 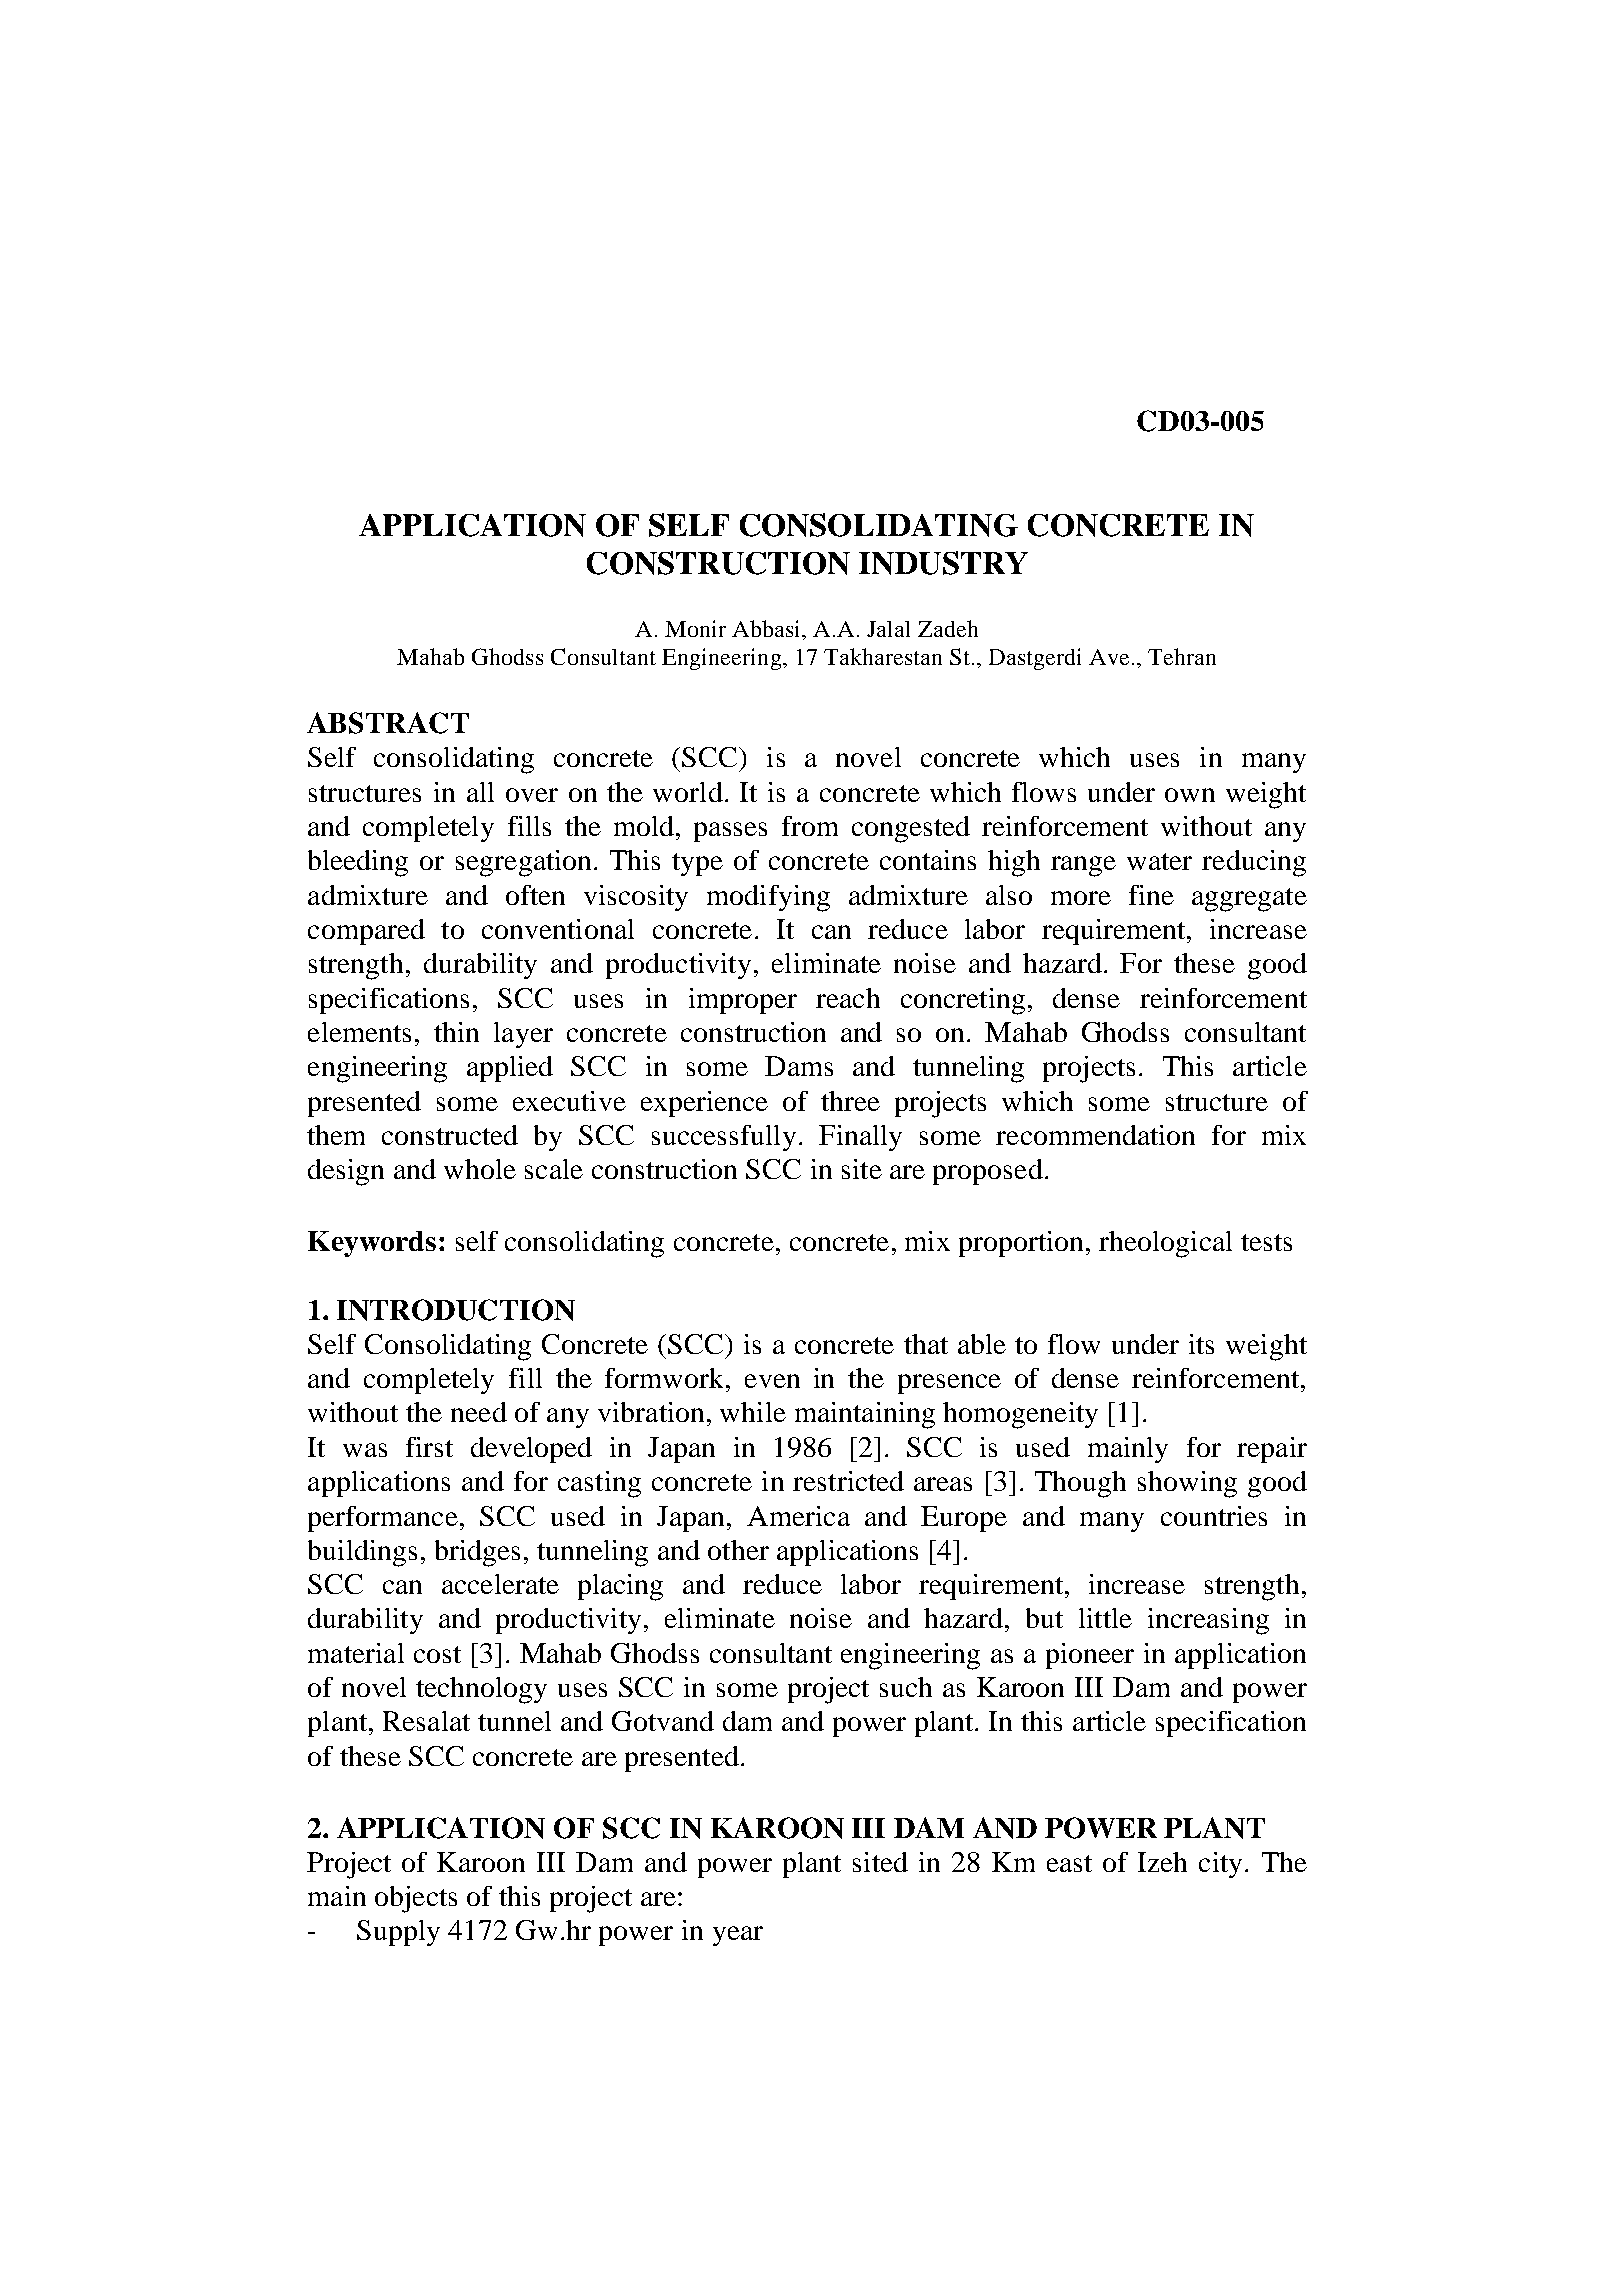 What do you see at coordinates (1182, 656) in the screenshot?
I see `Tehran` at bounding box center [1182, 656].
